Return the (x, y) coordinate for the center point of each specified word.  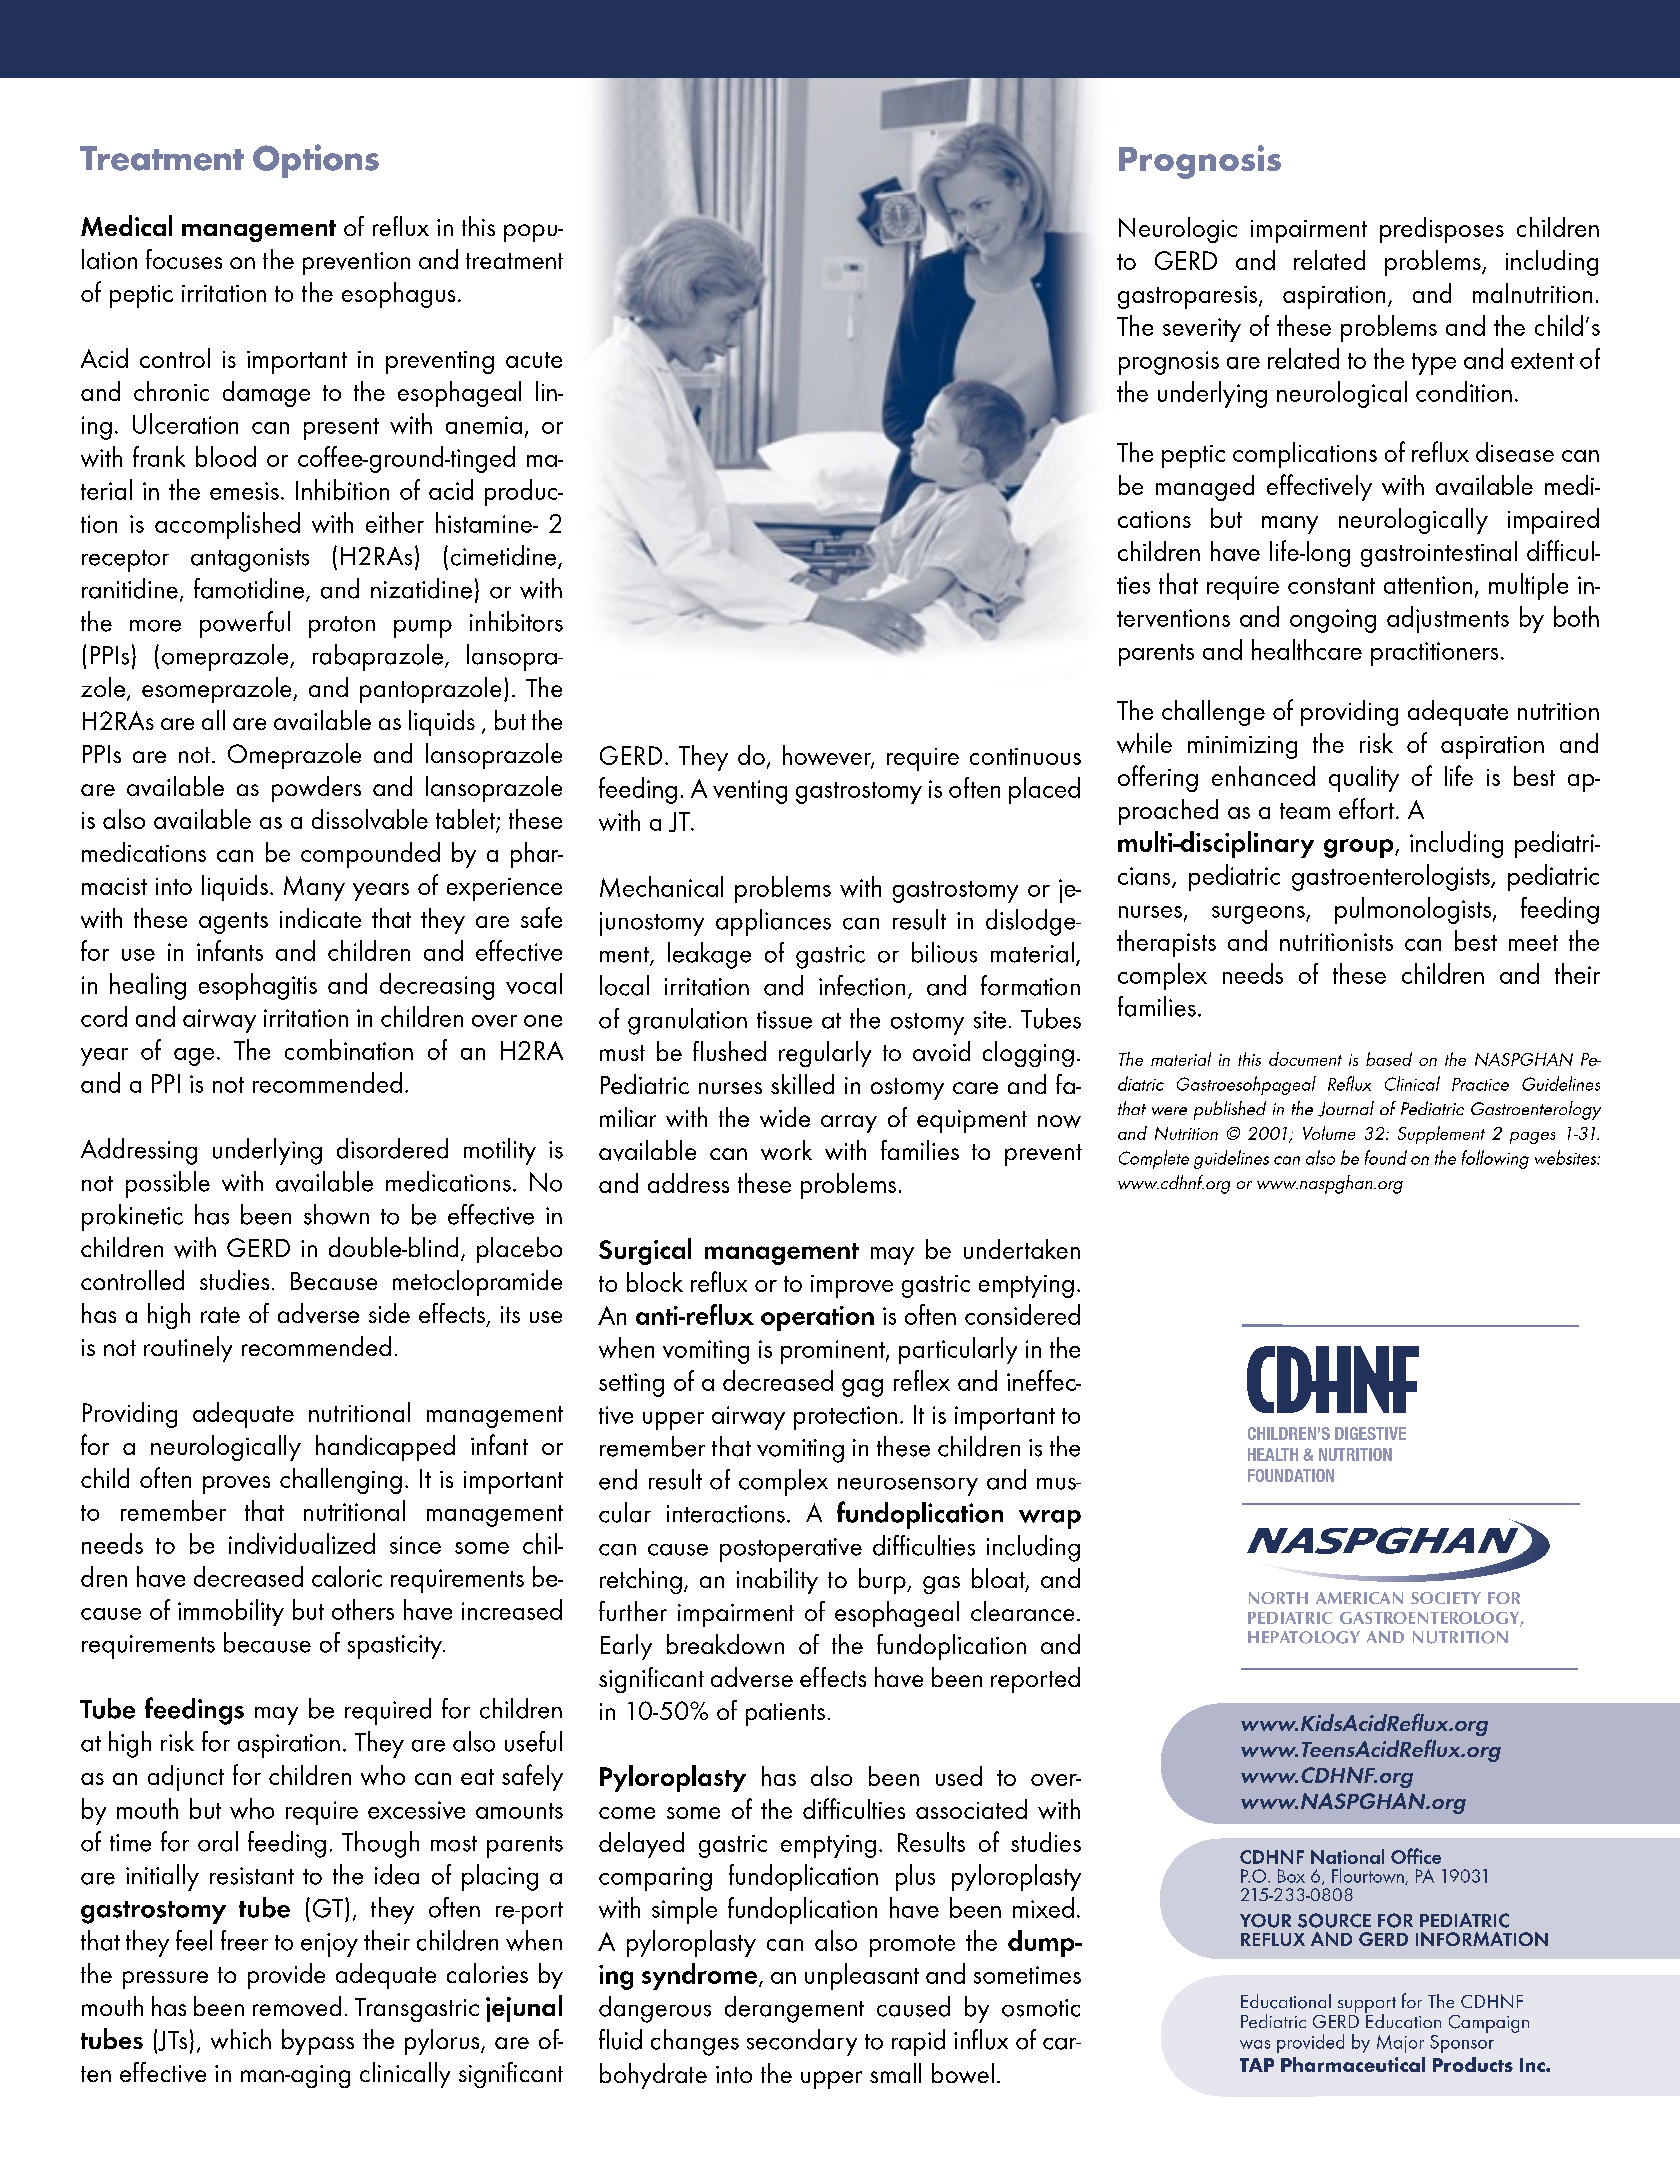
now (1059, 1121)
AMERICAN (1359, 1598)
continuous (1025, 756)
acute (534, 360)
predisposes (1442, 230)
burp (883, 1581)
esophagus (398, 295)
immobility (231, 1612)
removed (297, 2006)
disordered (392, 1148)
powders (316, 789)
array (849, 1124)
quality (1364, 779)
